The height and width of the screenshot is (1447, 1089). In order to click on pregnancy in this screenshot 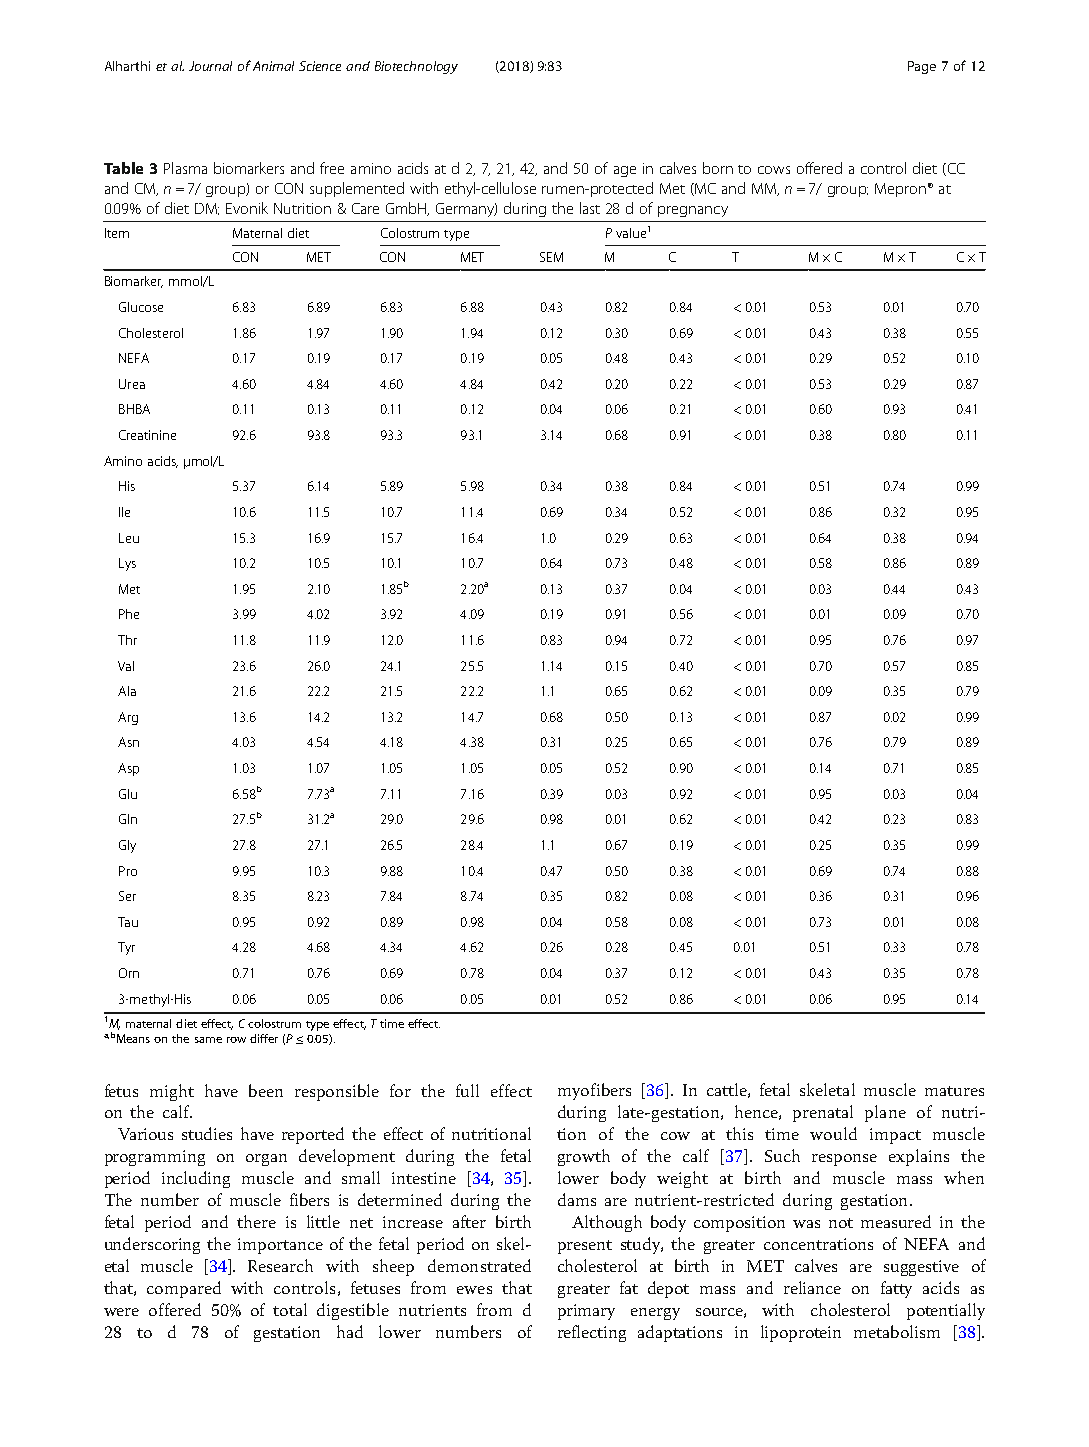, I will do `click(693, 211)`.
